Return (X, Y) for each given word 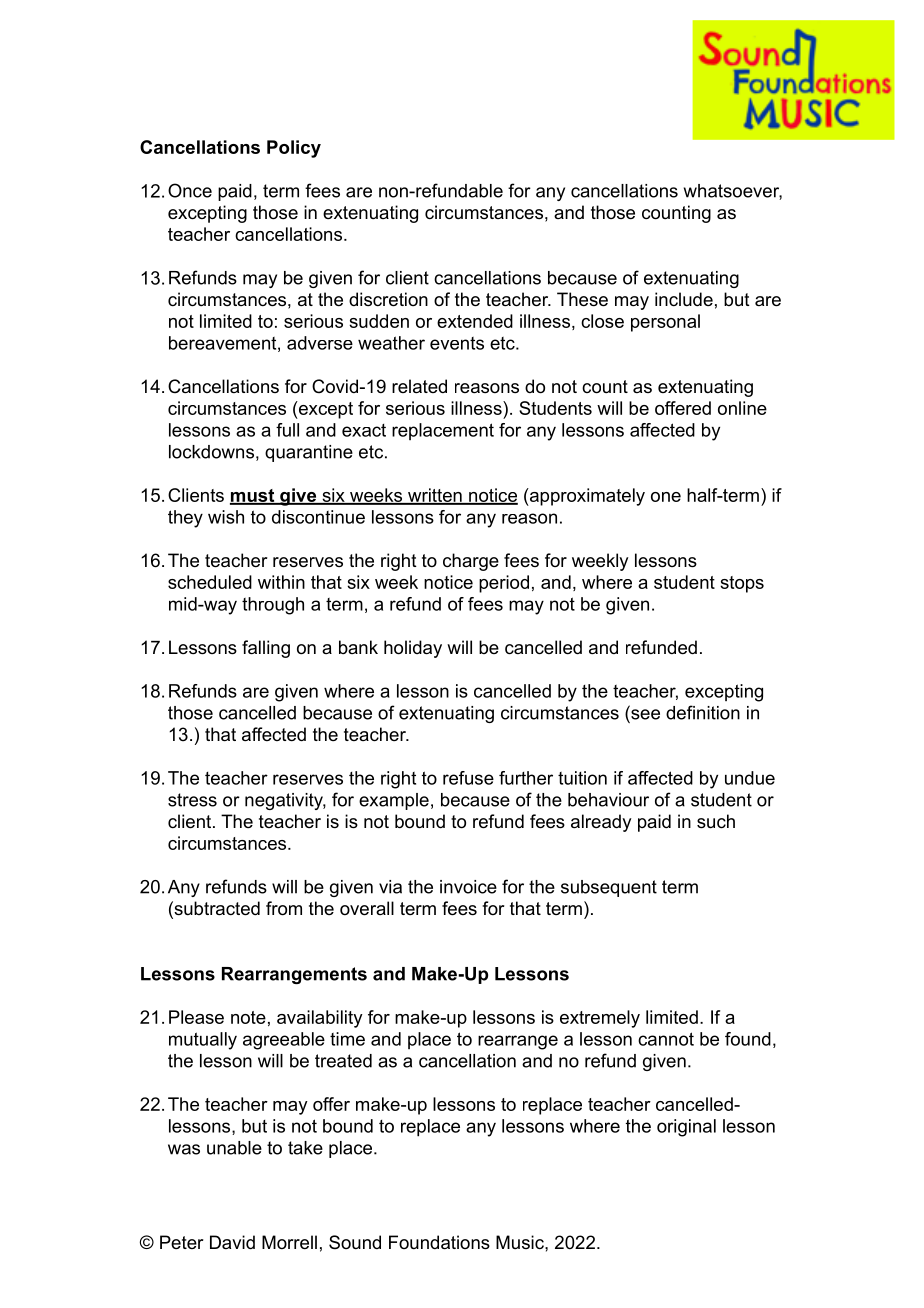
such (716, 821)
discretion (388, 299)
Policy (294, 149)
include (684, 299)
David (232, 1242)
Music (521, 1242)
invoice (468, 887)
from (284, 908)
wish (226, 517)
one (666, 497)
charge (471, 562)
